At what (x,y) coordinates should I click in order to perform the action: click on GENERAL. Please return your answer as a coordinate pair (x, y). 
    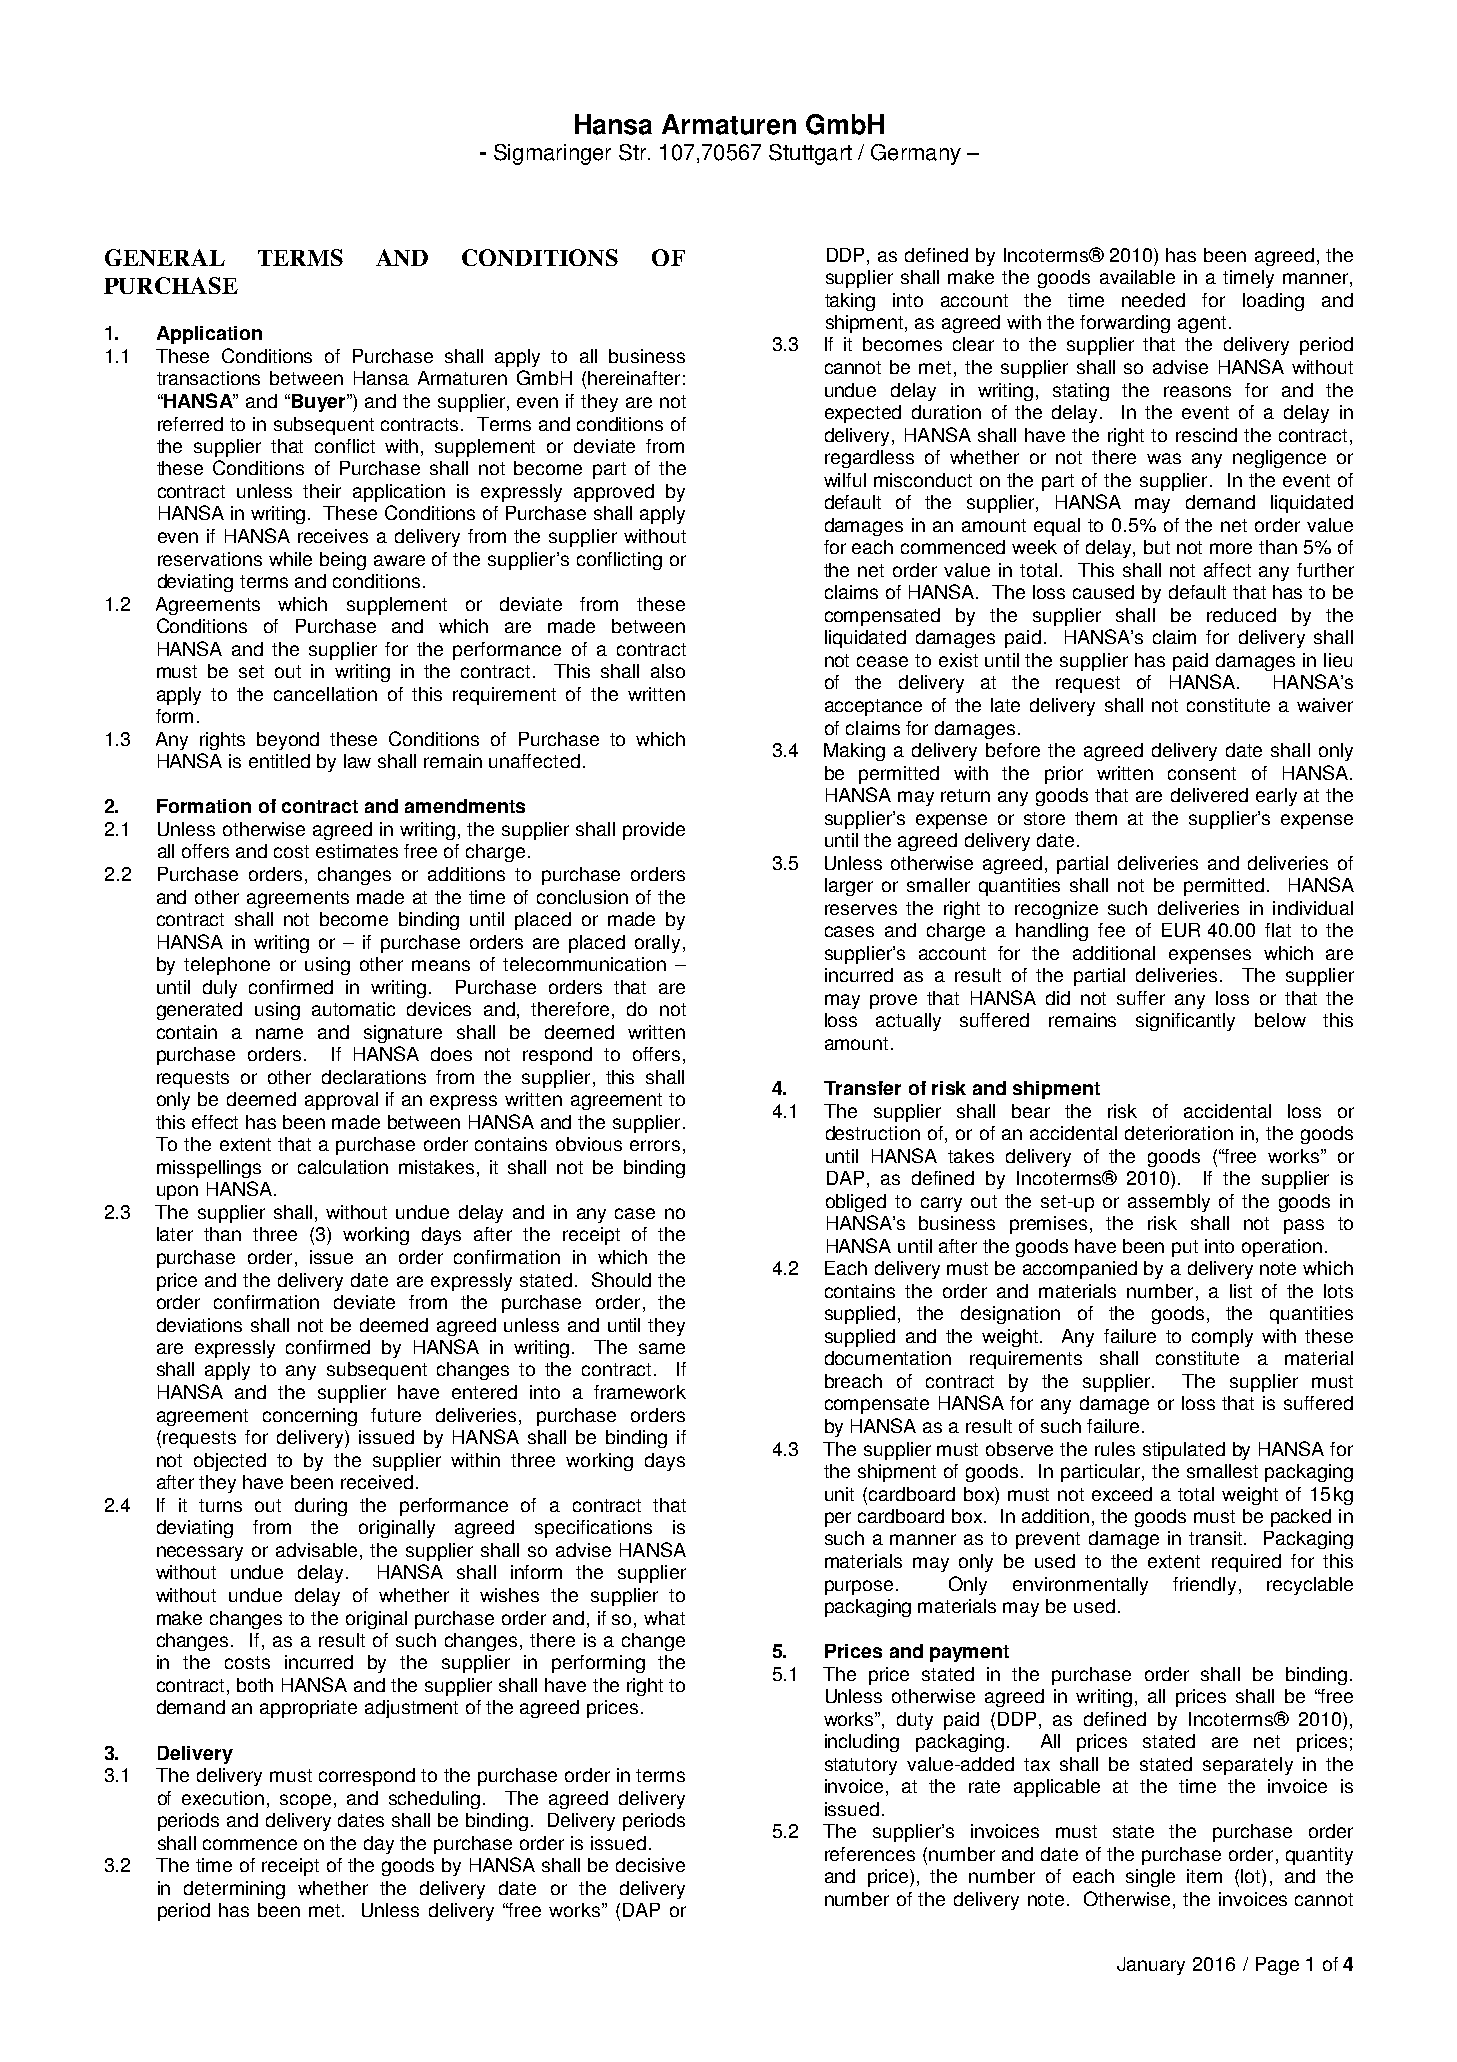
    Looking at the image, I should click on (165, 257).
